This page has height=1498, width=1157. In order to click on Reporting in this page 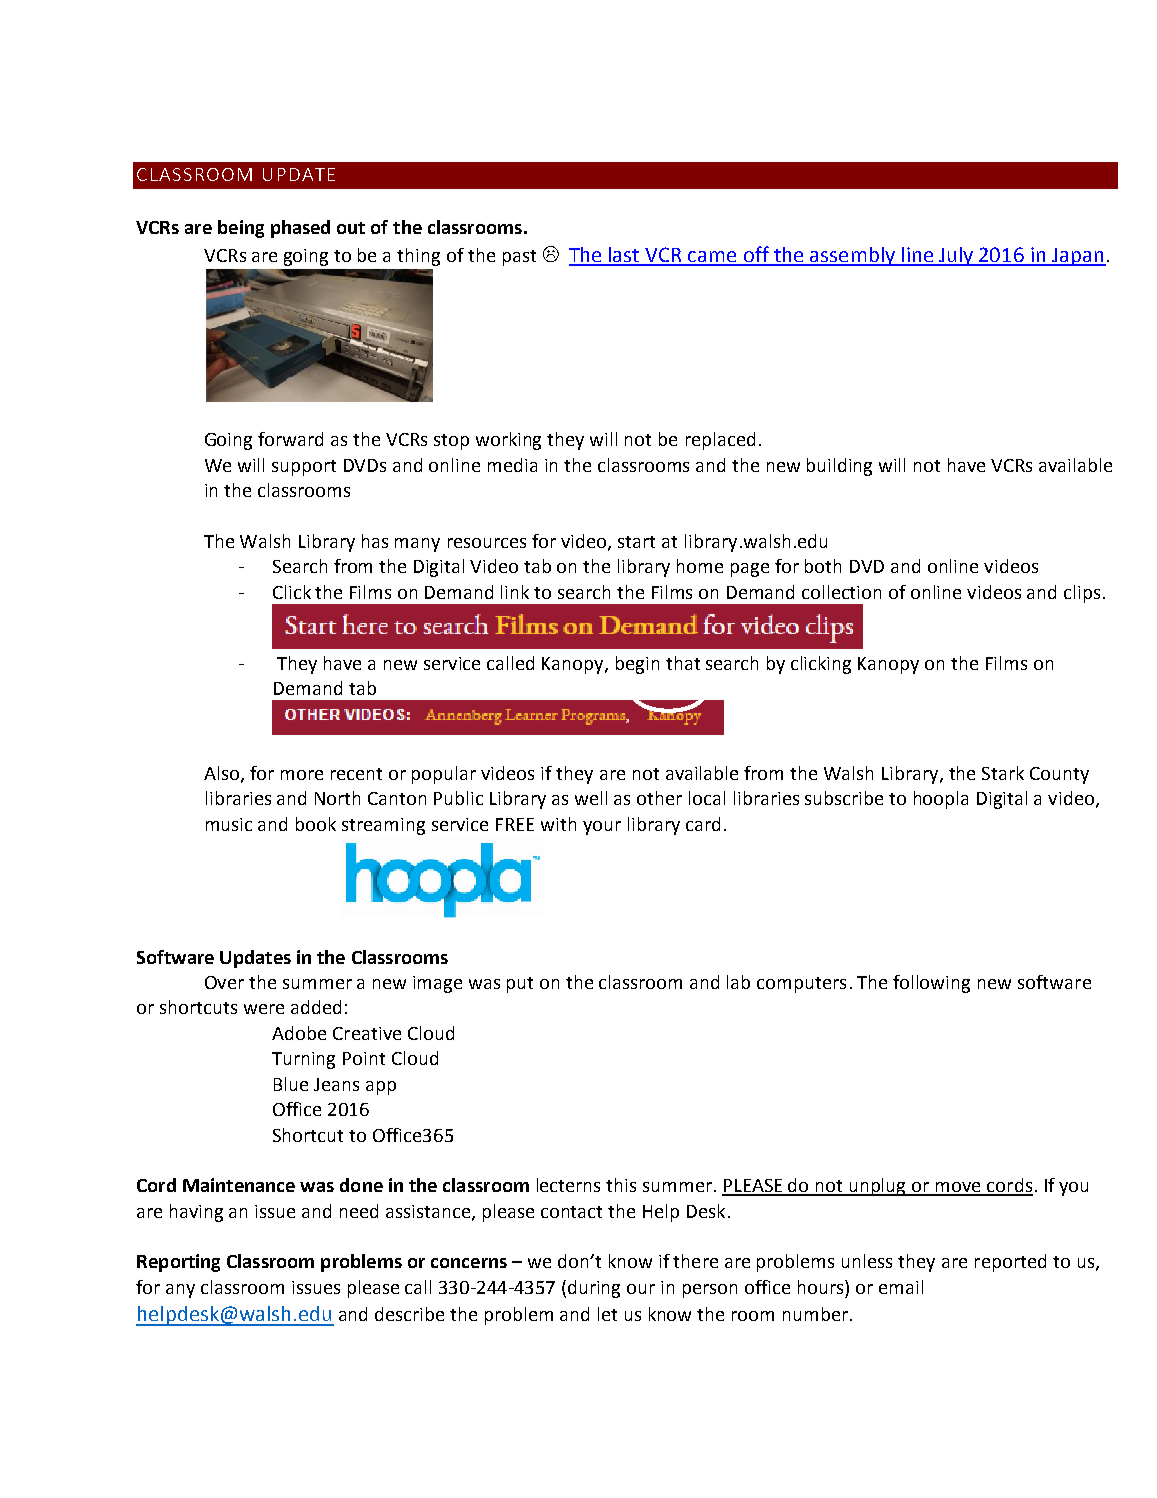, I will do `click(178, 1263)`.
